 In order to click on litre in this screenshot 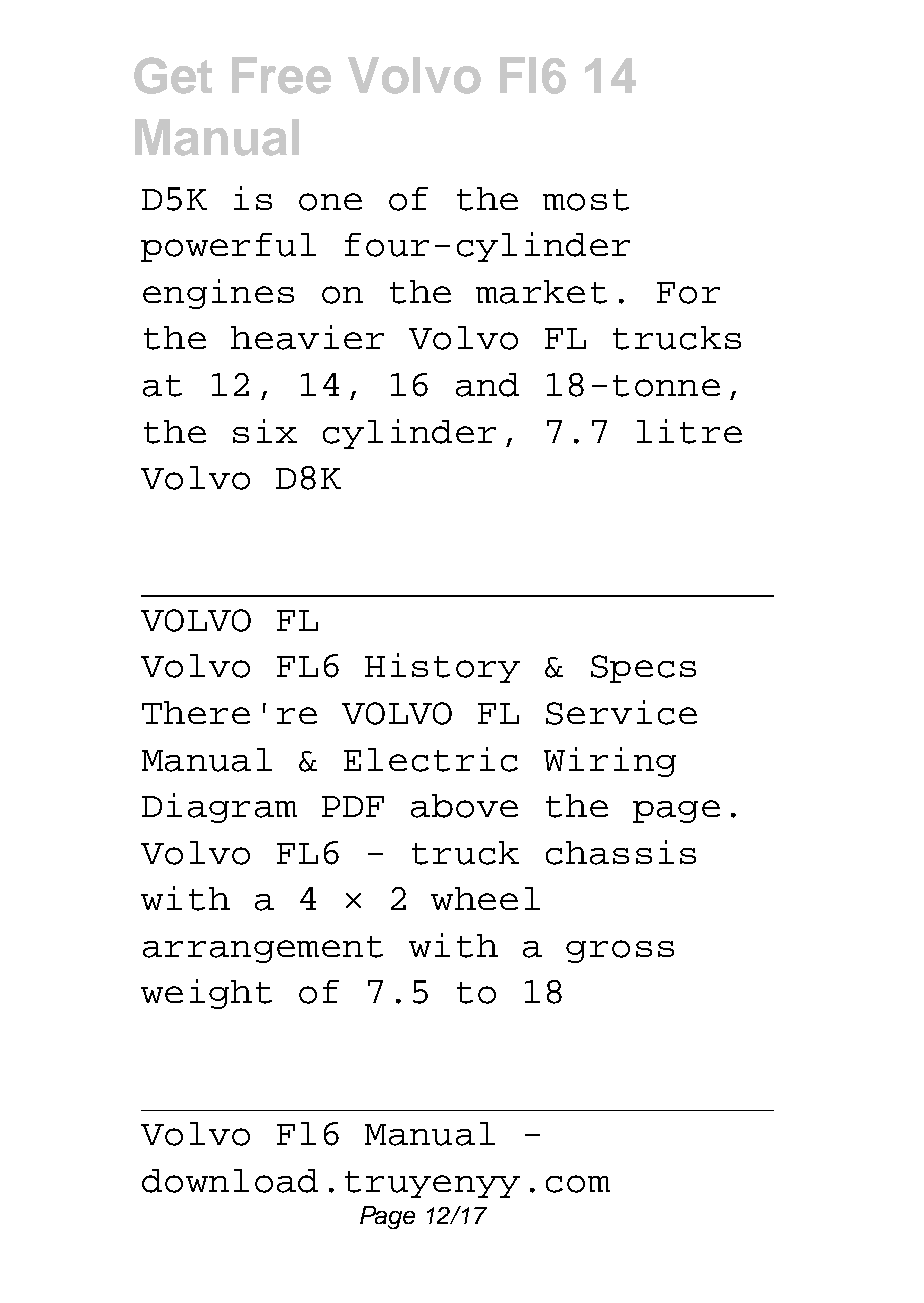, I will do `click(689, 431)`.
